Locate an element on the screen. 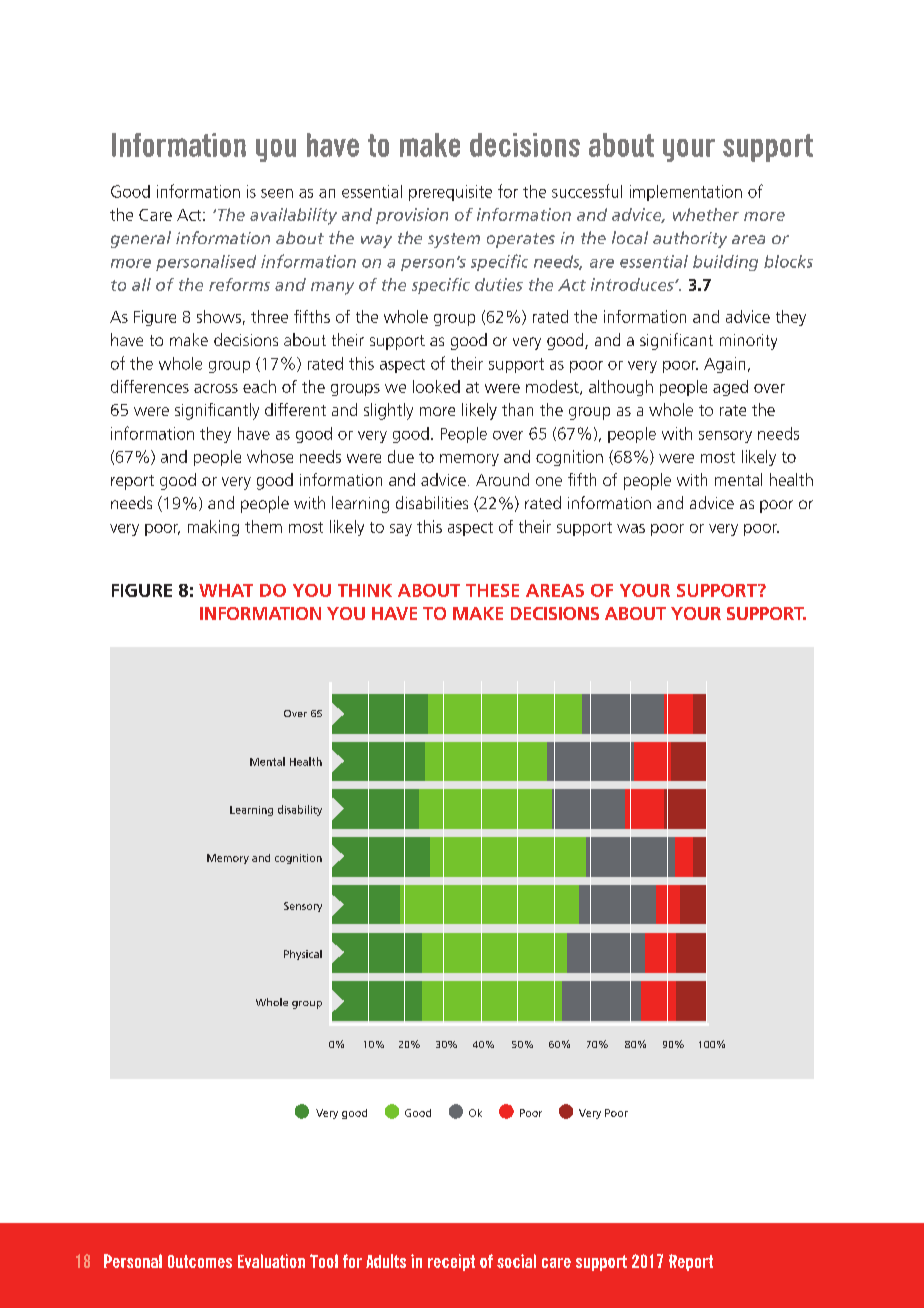 This screenshot has height=1308, width=924. receipt is located at coordinates (451, 1262).
